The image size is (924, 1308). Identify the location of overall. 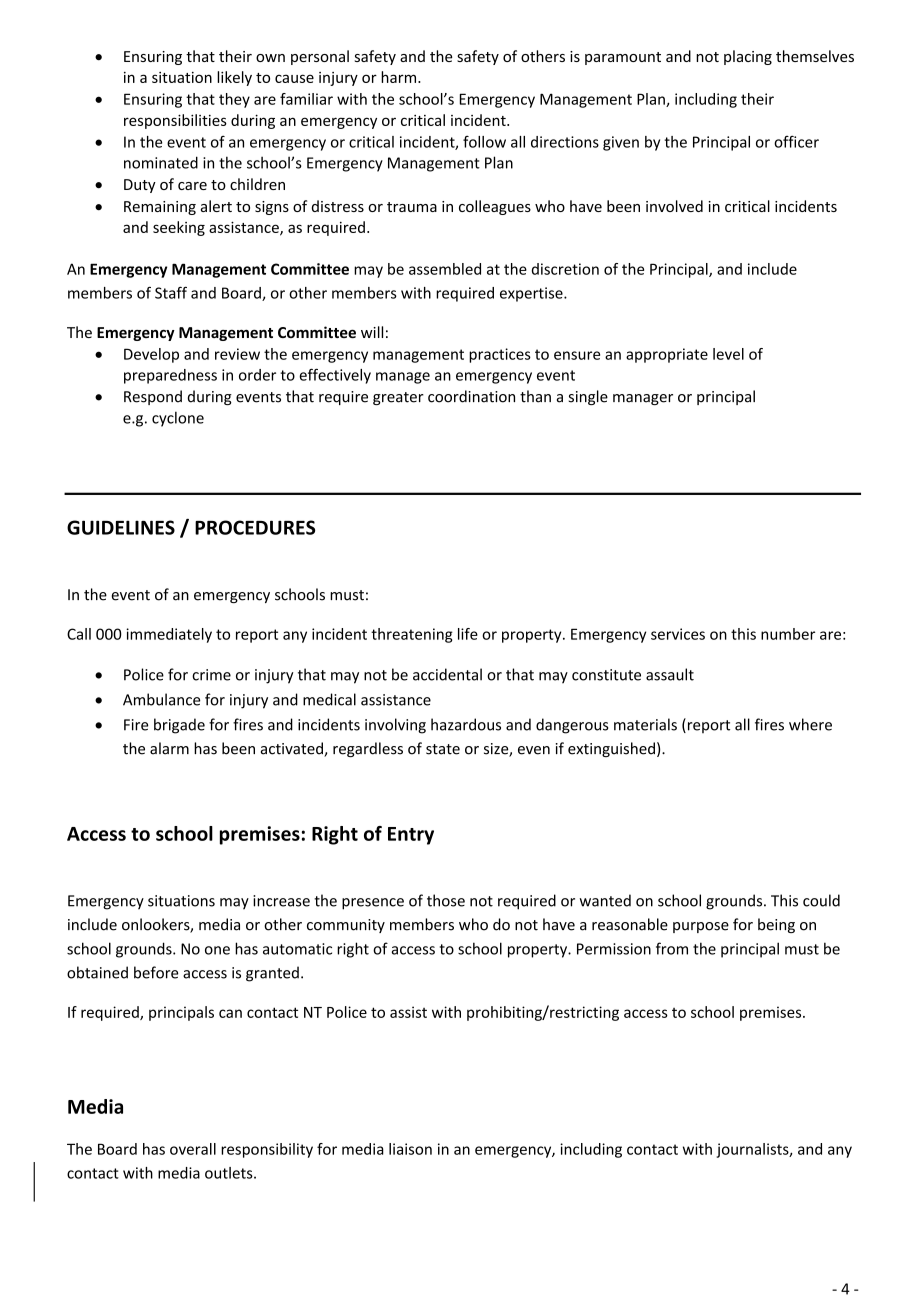
(193, 1149).
